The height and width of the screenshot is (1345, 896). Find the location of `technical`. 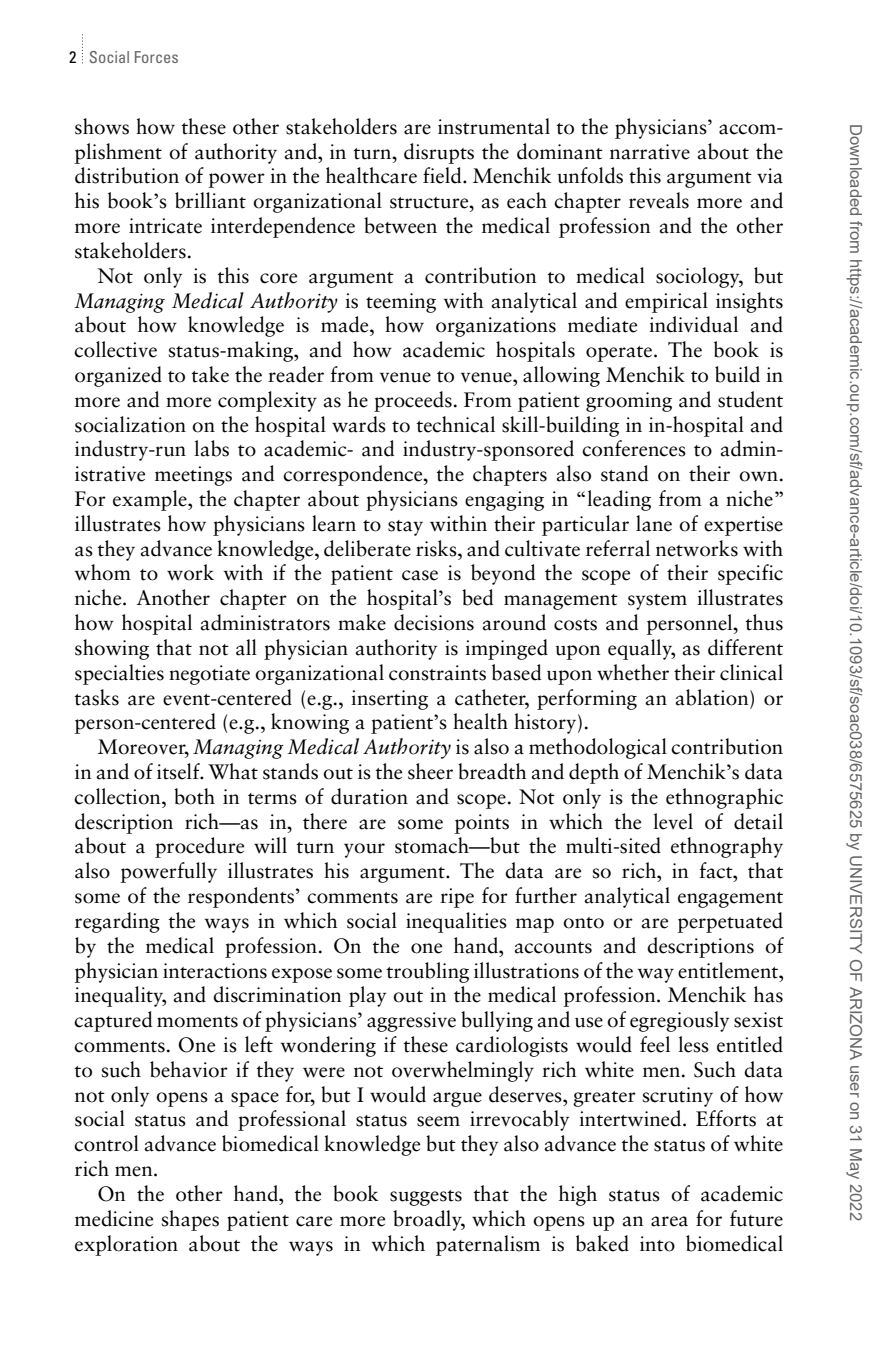

technical is located at coordinates (456, 424).
